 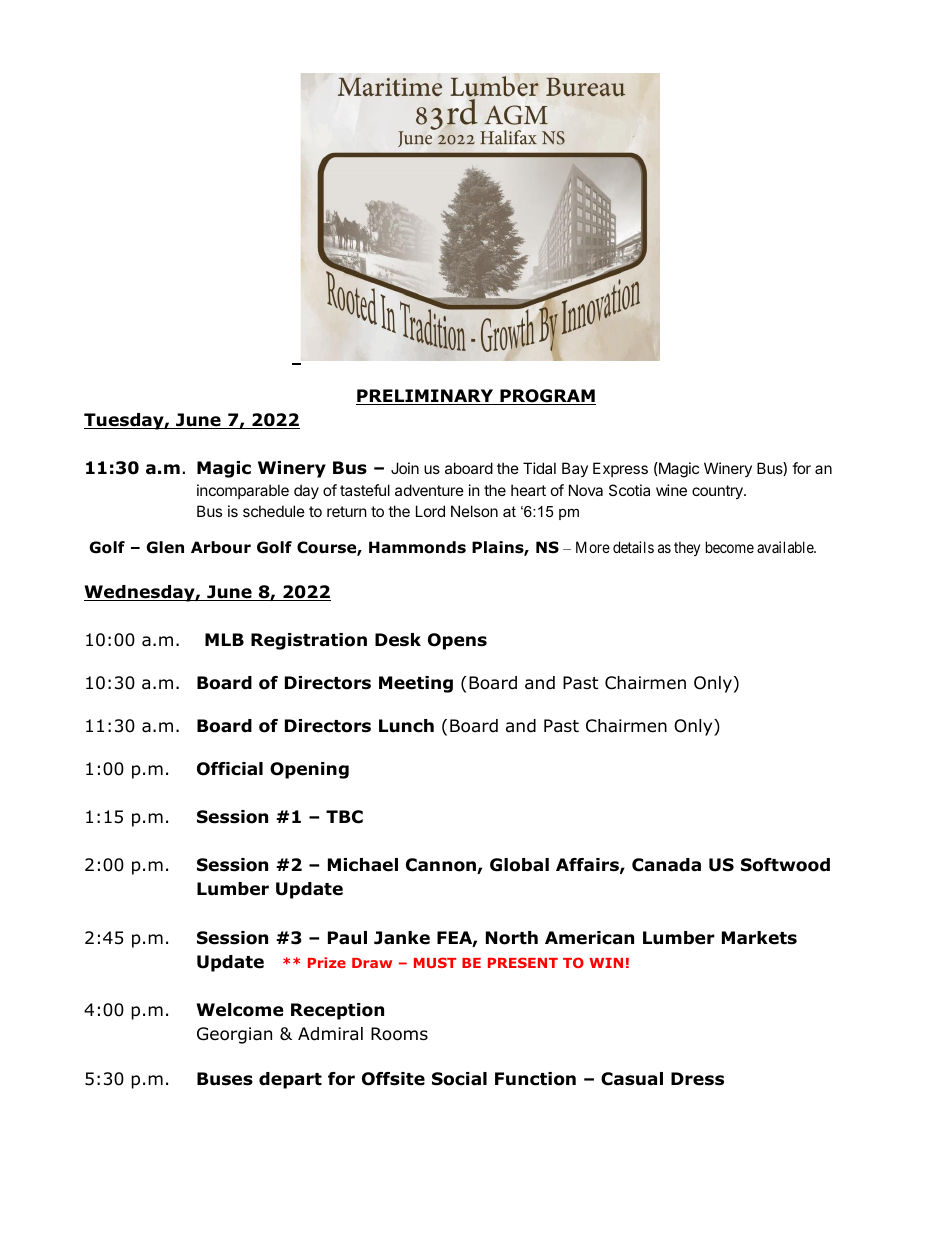 What do you see at coordinates (459, 1079) in the image?
I see `Social` at bounding box center [459, 1079].
